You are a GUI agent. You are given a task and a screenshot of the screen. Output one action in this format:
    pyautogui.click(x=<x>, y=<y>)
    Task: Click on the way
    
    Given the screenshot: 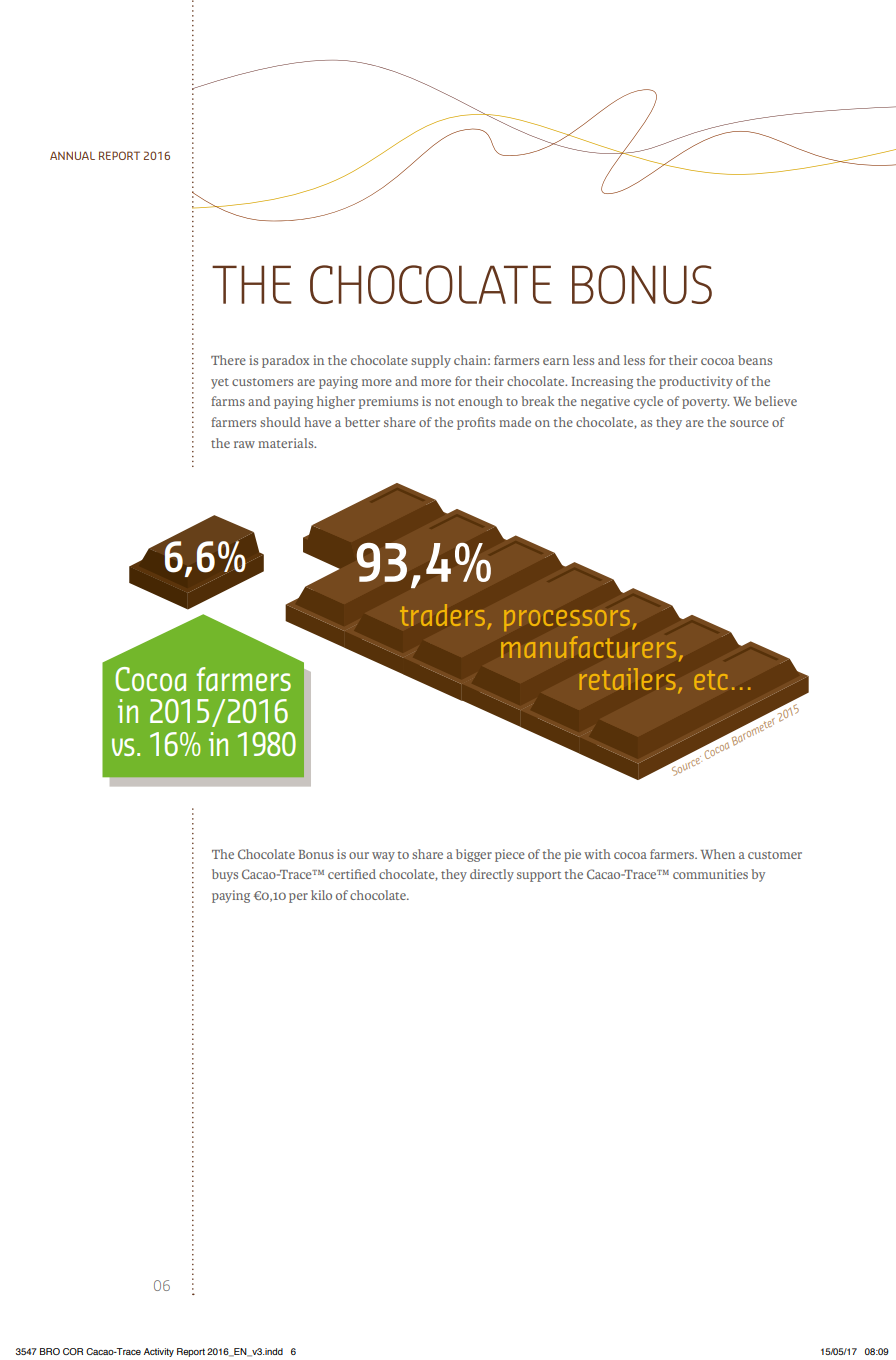 What is the action you would take?
    pyautogui.click(x=383, y=857)
